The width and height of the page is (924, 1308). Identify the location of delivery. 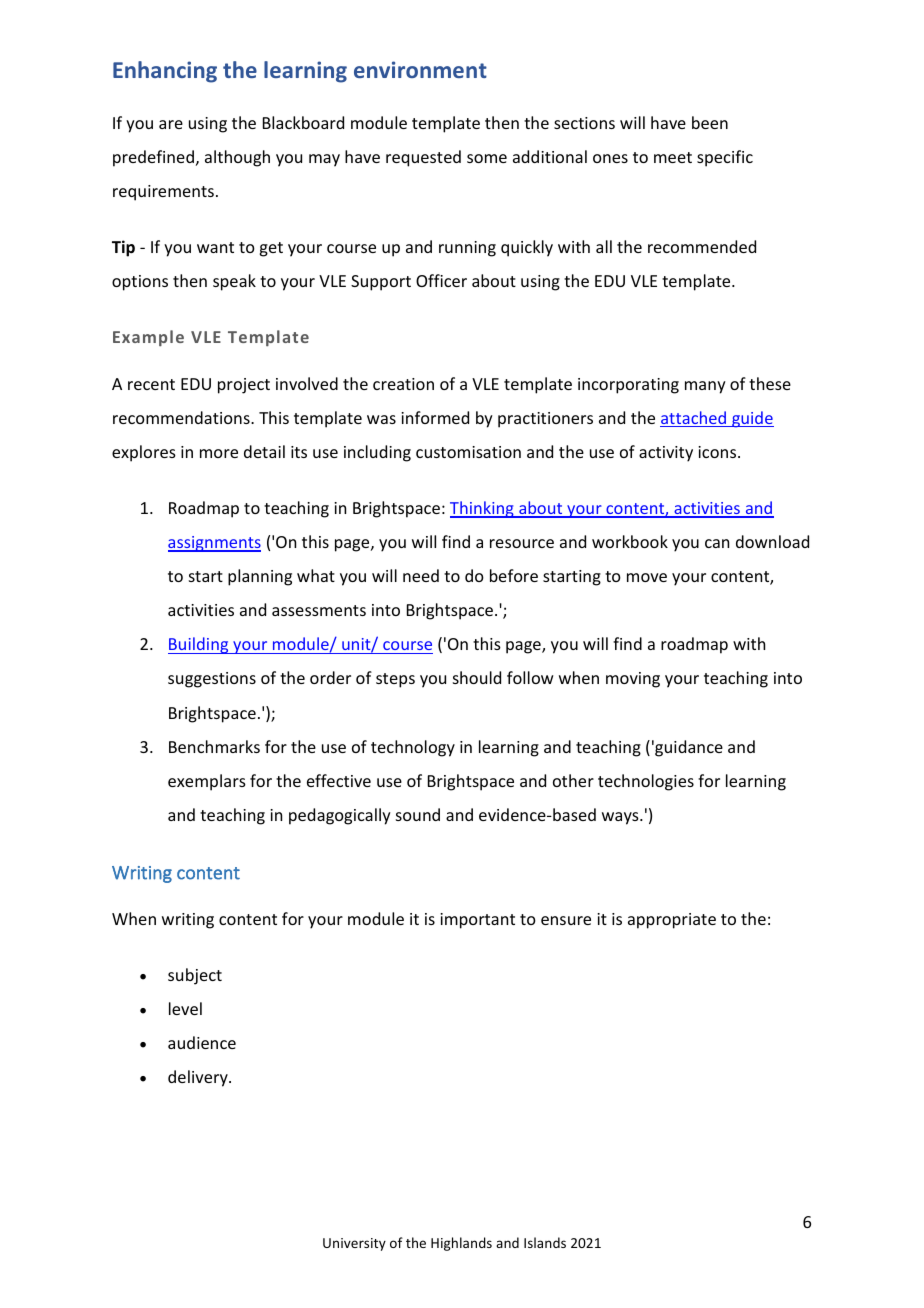
(199, 1078).
